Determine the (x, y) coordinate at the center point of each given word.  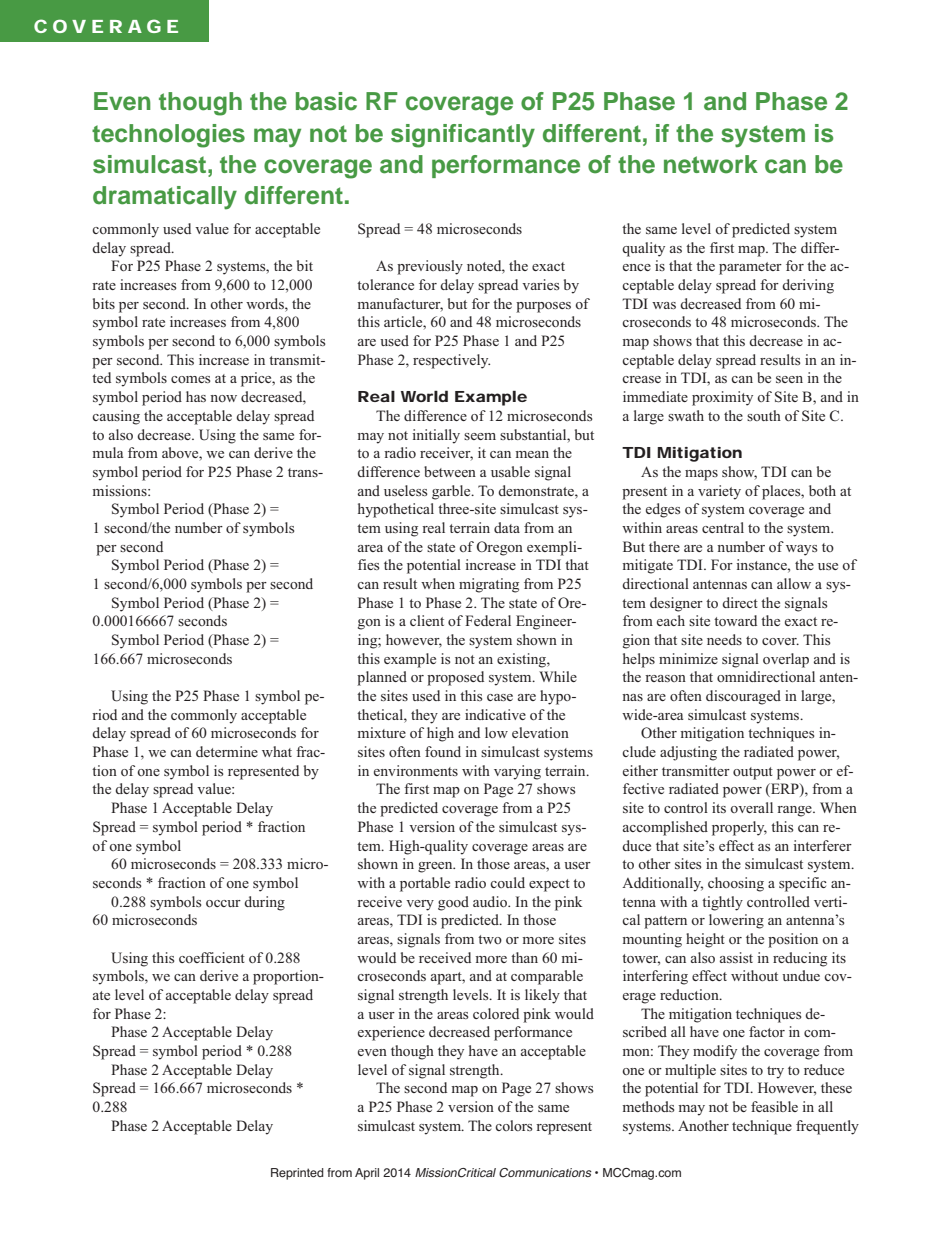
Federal (488, 620)
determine (227, 751)
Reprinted (297, 1174)
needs (724, 639)
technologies (168, 136)
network (711, 164)
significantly (463, 136)
